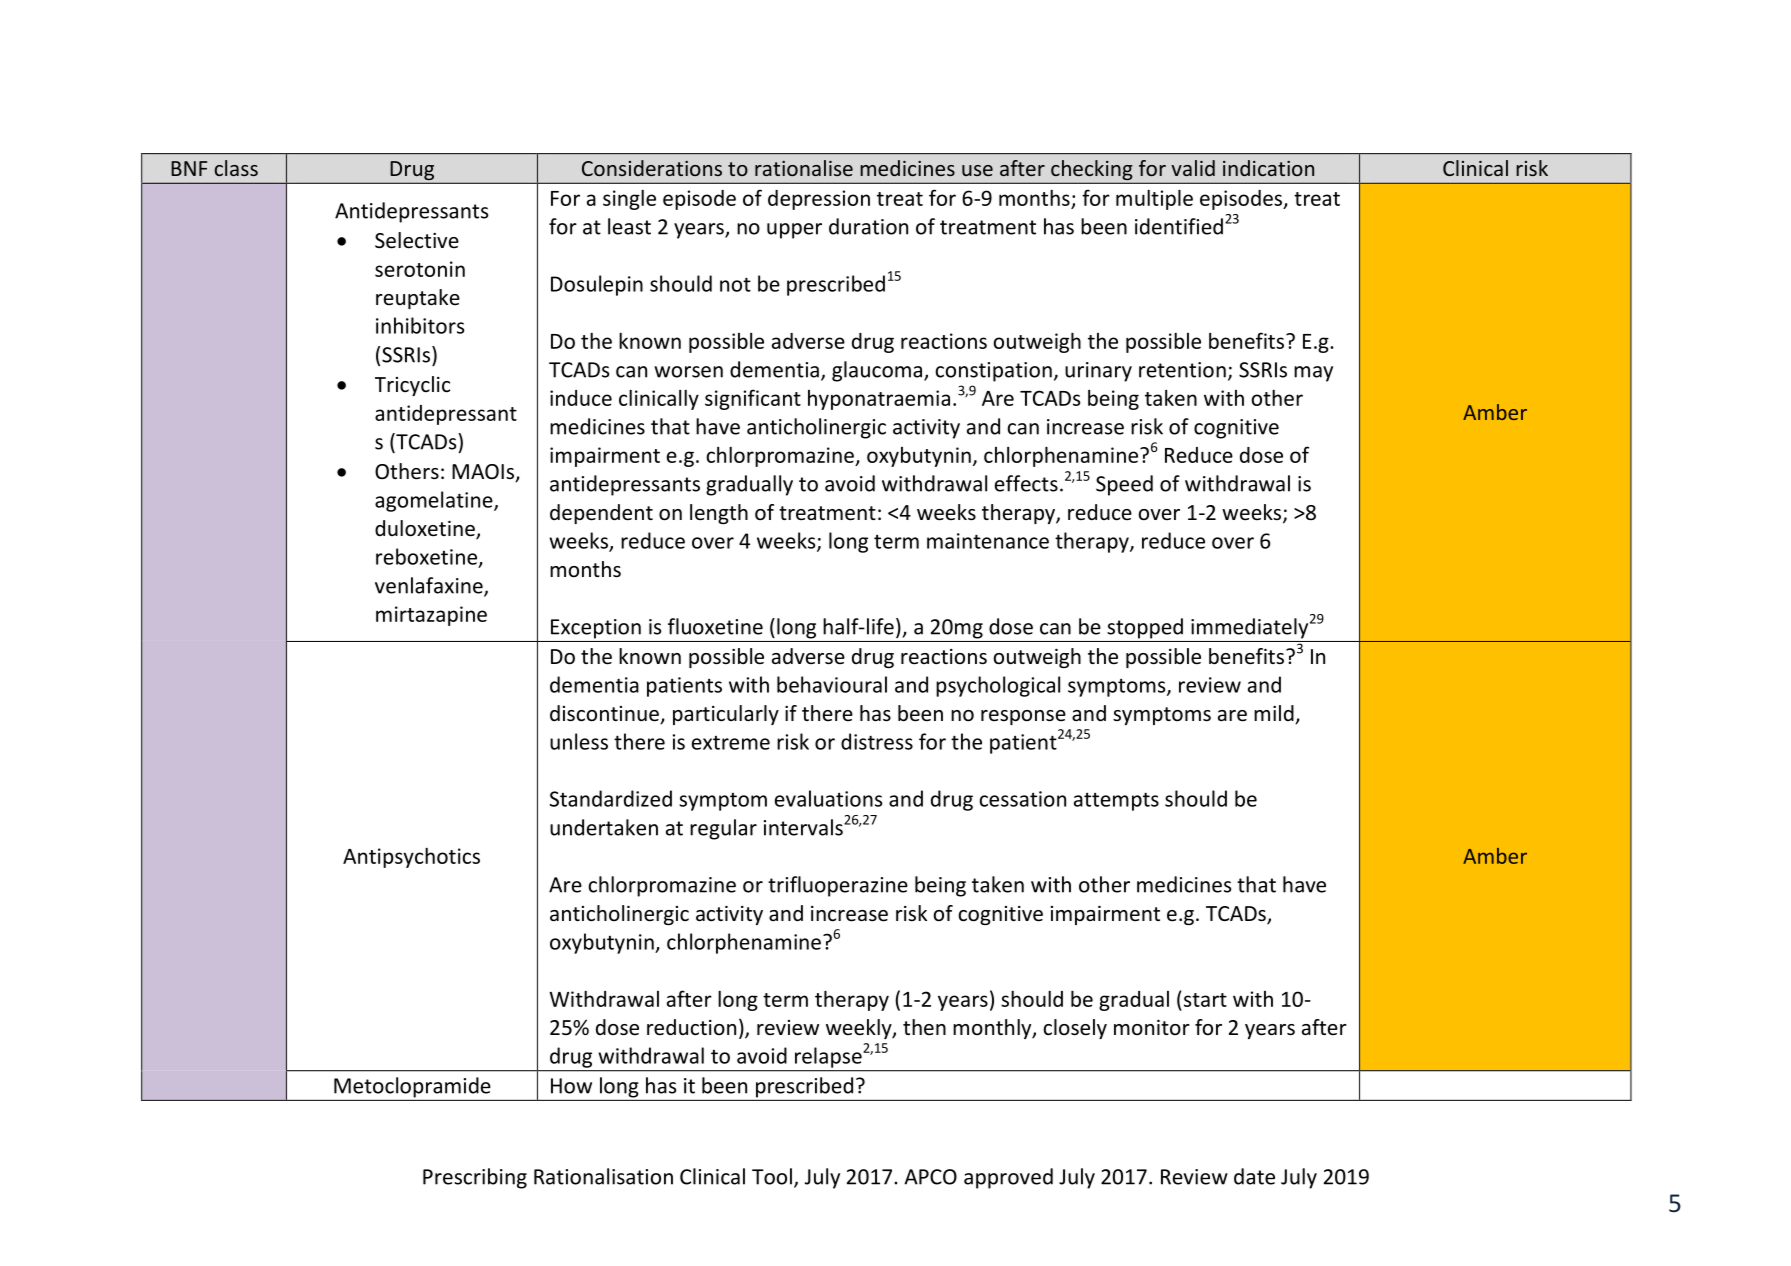 This image has height=1266, width=1791. What do you see at coordinates (412, 386) in the image?
I see `Tricyclic` at bounding box center [412, 386].
